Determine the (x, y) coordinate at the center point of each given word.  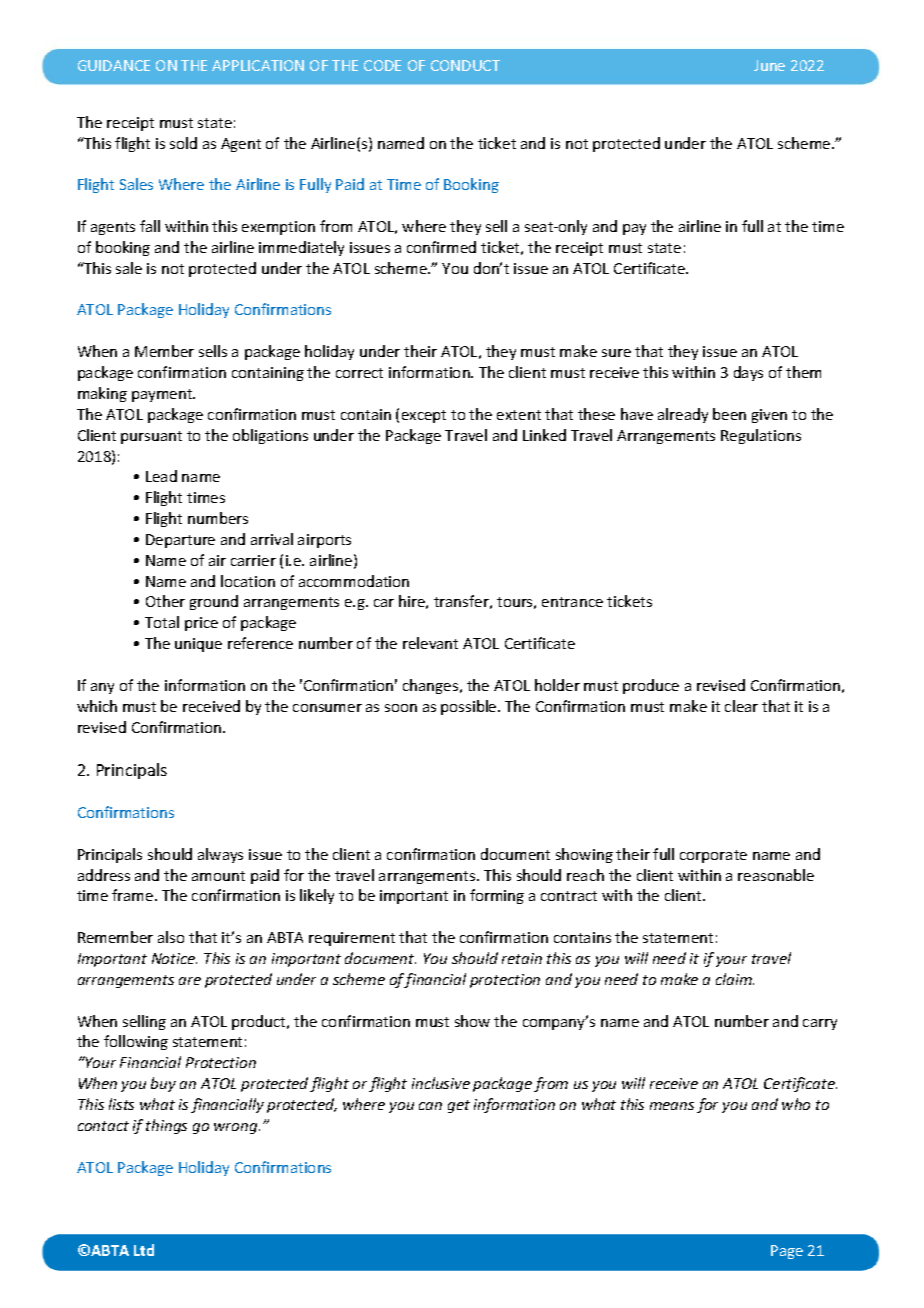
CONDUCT (465, 65)
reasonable (776, 875)
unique (198, 645)
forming (497, 896)
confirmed (441, 247)
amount (218, 876)
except (424, 416)
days (748, 373)
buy (163, 1084)
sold (183, 143)
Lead (161, 476)
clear (741, 706)
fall (150, 226)
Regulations (761, 436)
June (769, 65)
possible (470, 707)
